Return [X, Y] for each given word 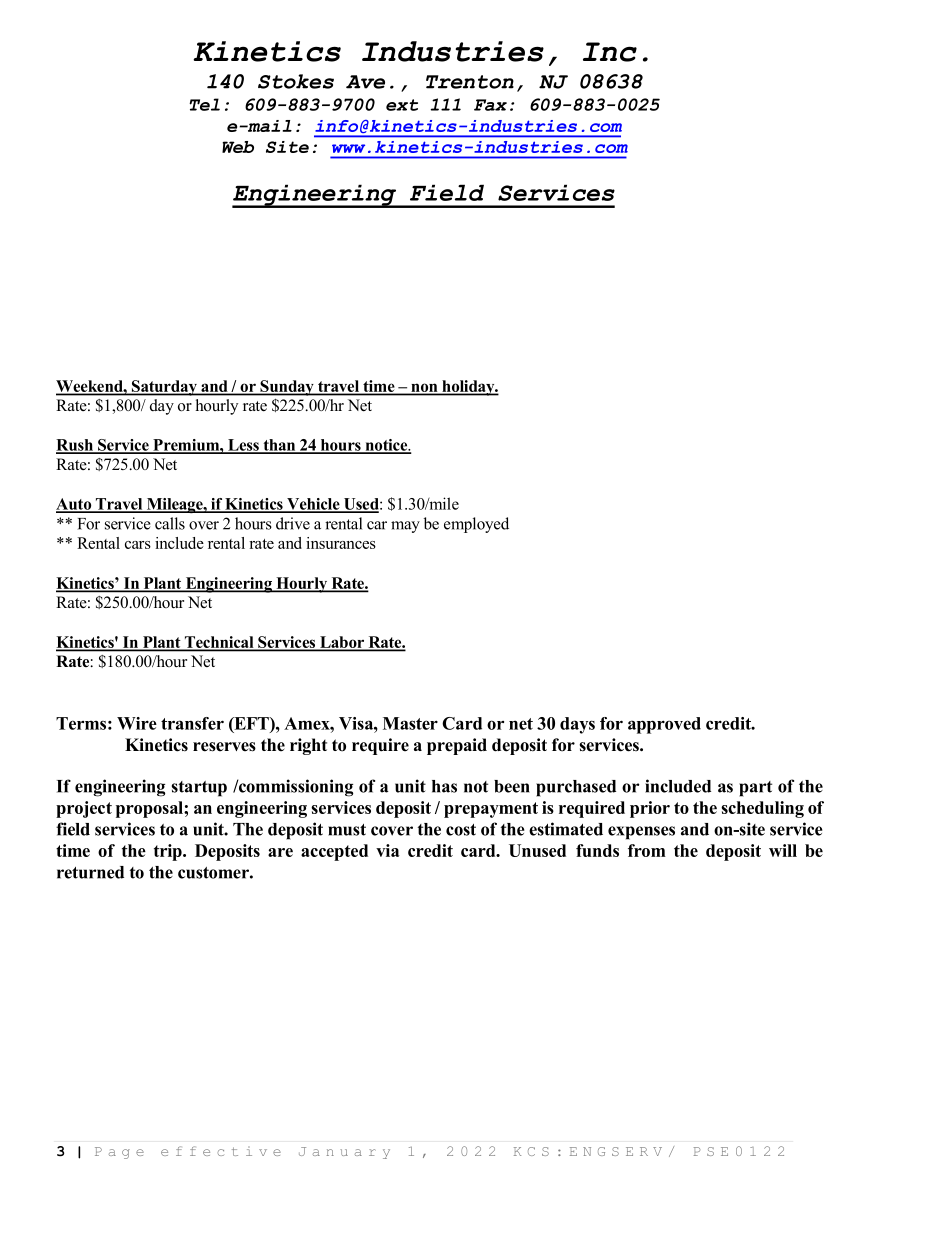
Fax [490, 105]
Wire [137, 723]
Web [238, 147]
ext [402, 105]
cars [138, 545]
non [424, 389]
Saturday [164, 388]
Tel [204, 104]
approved [664, 725]
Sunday [287, 388]
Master [410, 723]
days [577, 725]
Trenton [470, 82]
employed [476, 525]
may [405, 527]
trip [169, 852]
